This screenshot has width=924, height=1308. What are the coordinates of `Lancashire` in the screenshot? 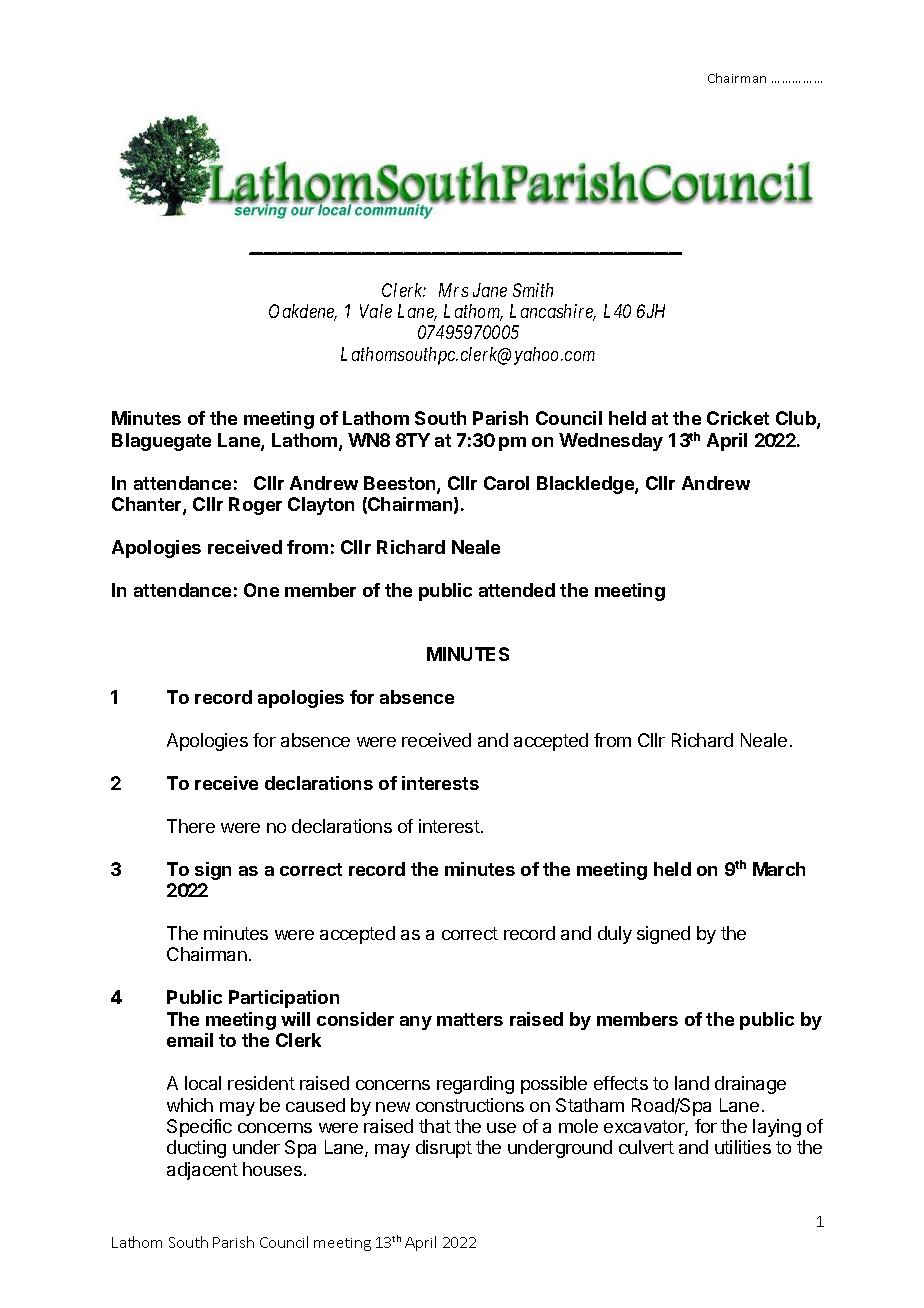 It's located at (553, 312).
